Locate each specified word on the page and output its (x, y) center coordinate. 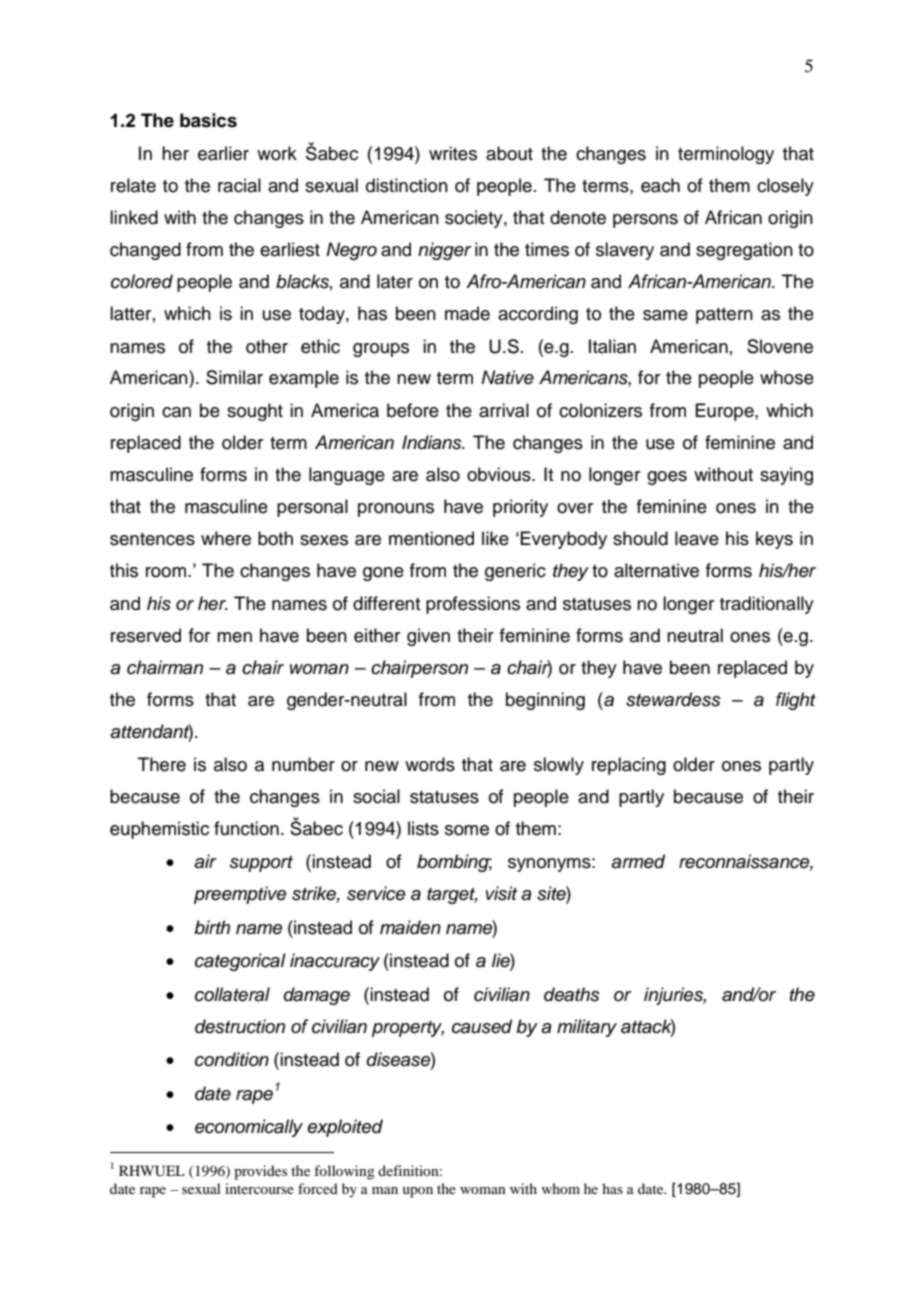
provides (260, 1172)
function (246, 828)
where (226, 538)
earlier (223, 153)
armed (638, 861)
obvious (500, 474)
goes (667, 478)
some (467, 830)
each (660, 185)
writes (453, 153)
